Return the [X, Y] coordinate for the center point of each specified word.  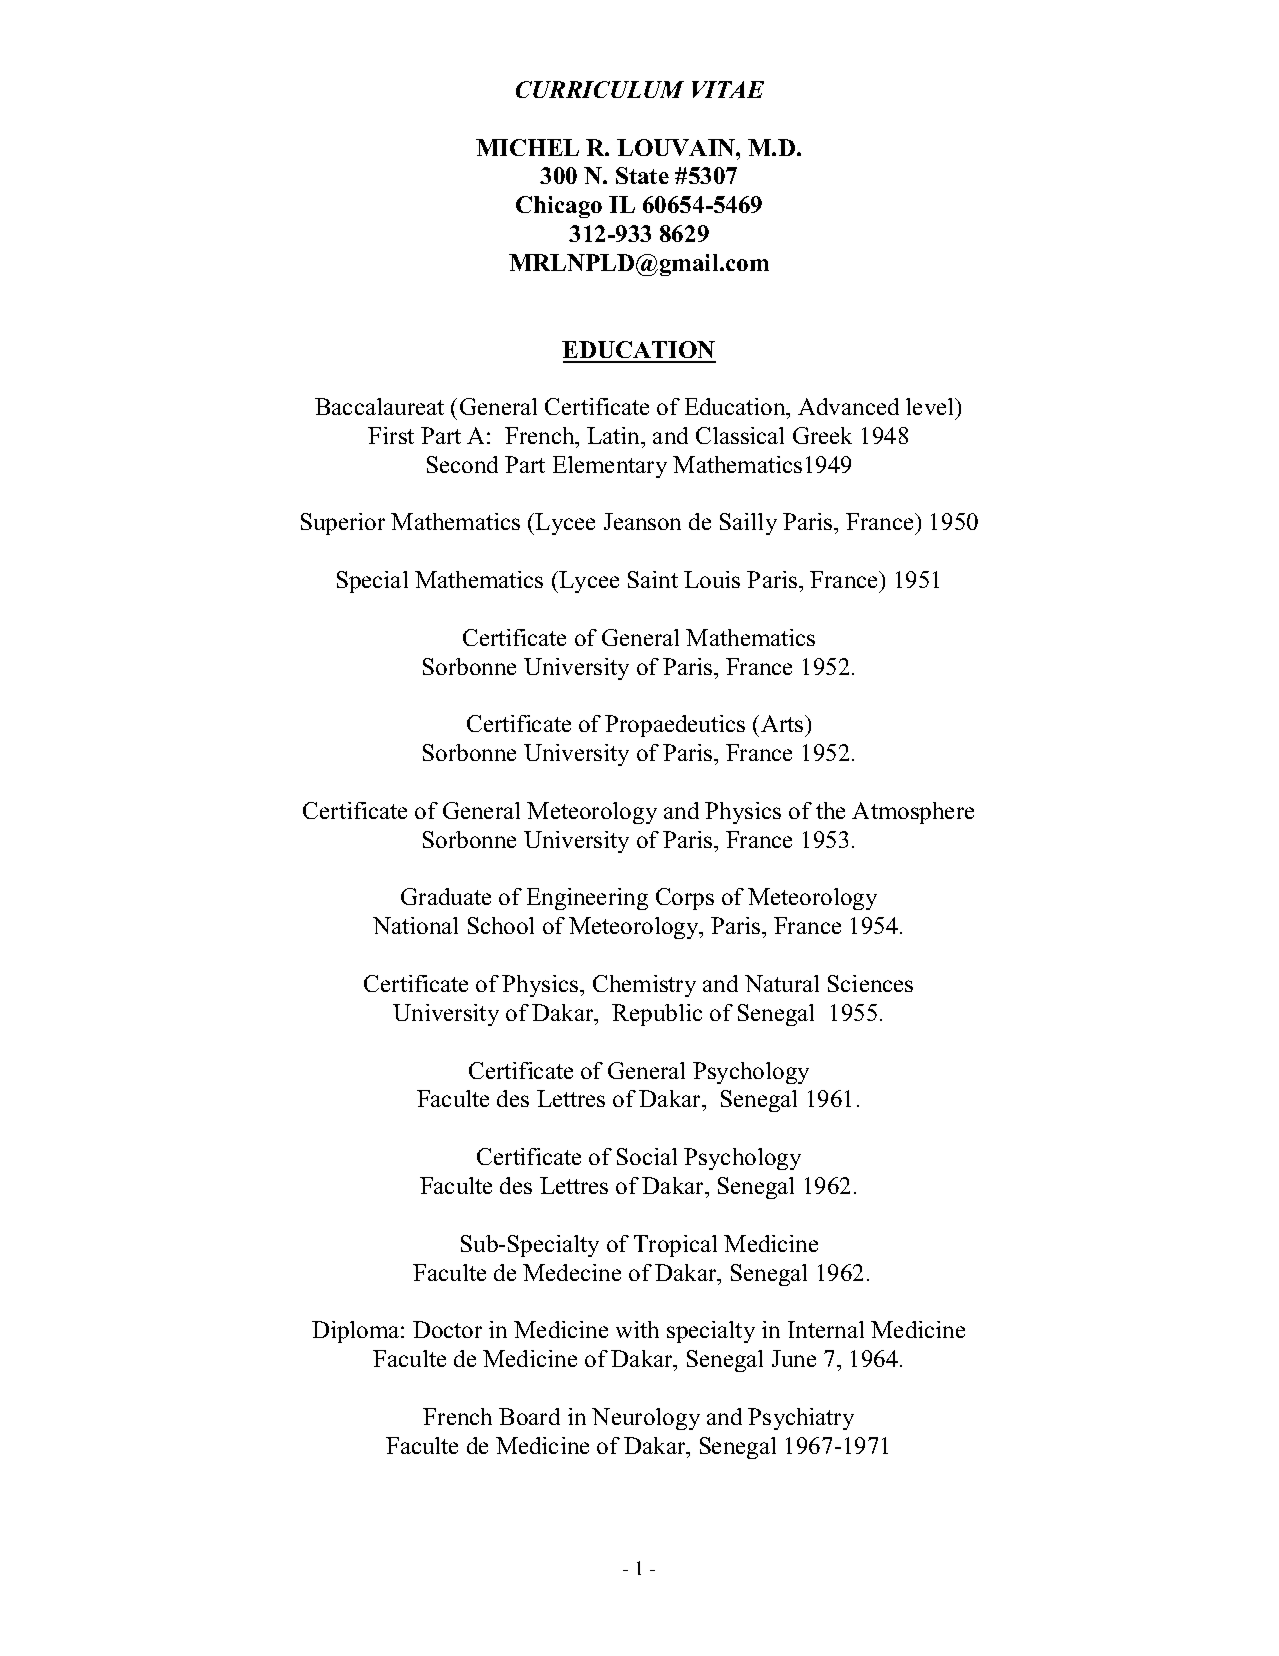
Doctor [447, 1329]
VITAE [728, 89]
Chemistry [644, 986]
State [642, 175]
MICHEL [527, 147]
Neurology [646, 1419]
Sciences [870, 983]
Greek [822, 435]
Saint [653, 579]
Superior [343, 524]
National [415, 925]
